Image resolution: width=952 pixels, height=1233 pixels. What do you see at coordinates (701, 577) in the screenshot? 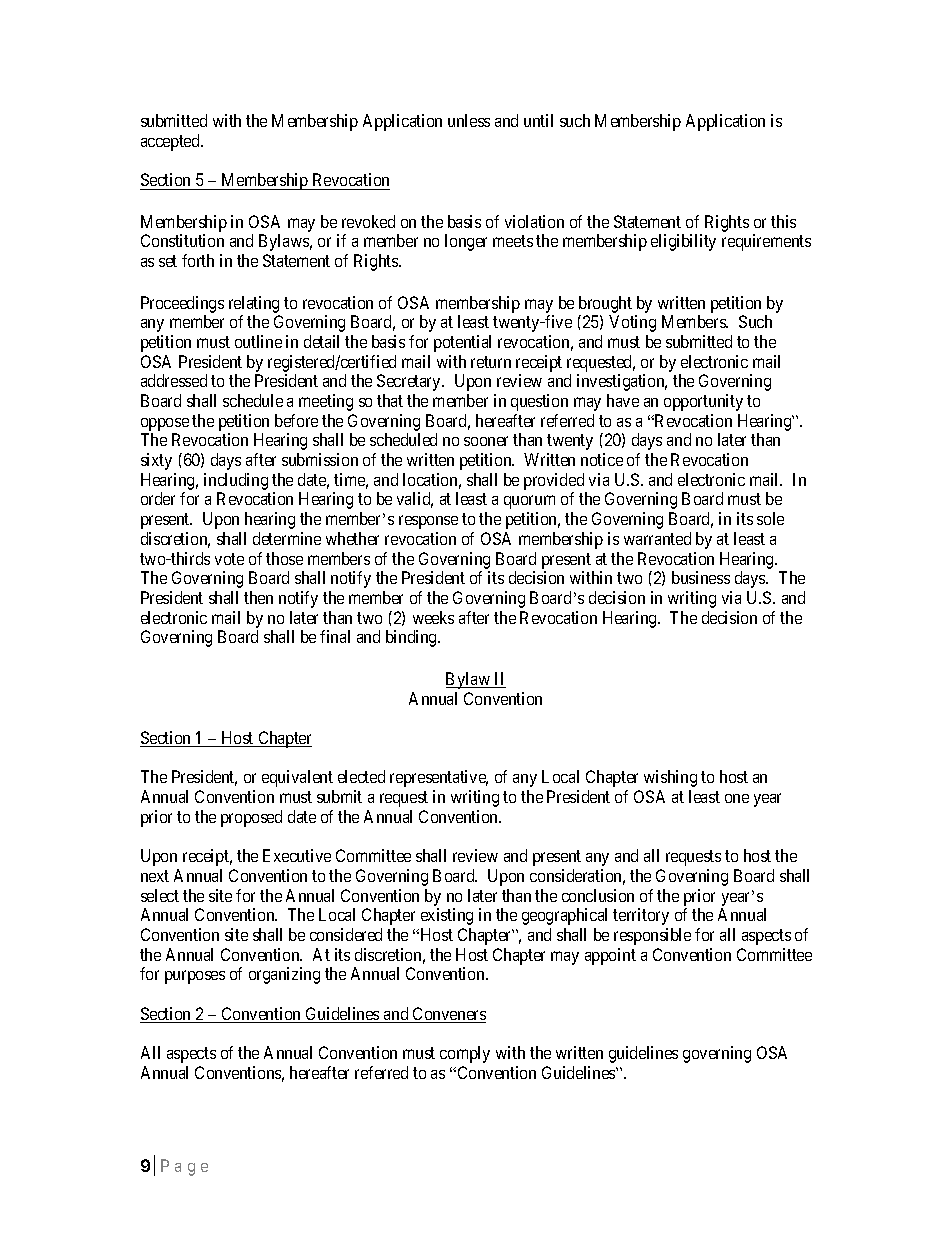
I see `business` at bounding box center [701, 577].
